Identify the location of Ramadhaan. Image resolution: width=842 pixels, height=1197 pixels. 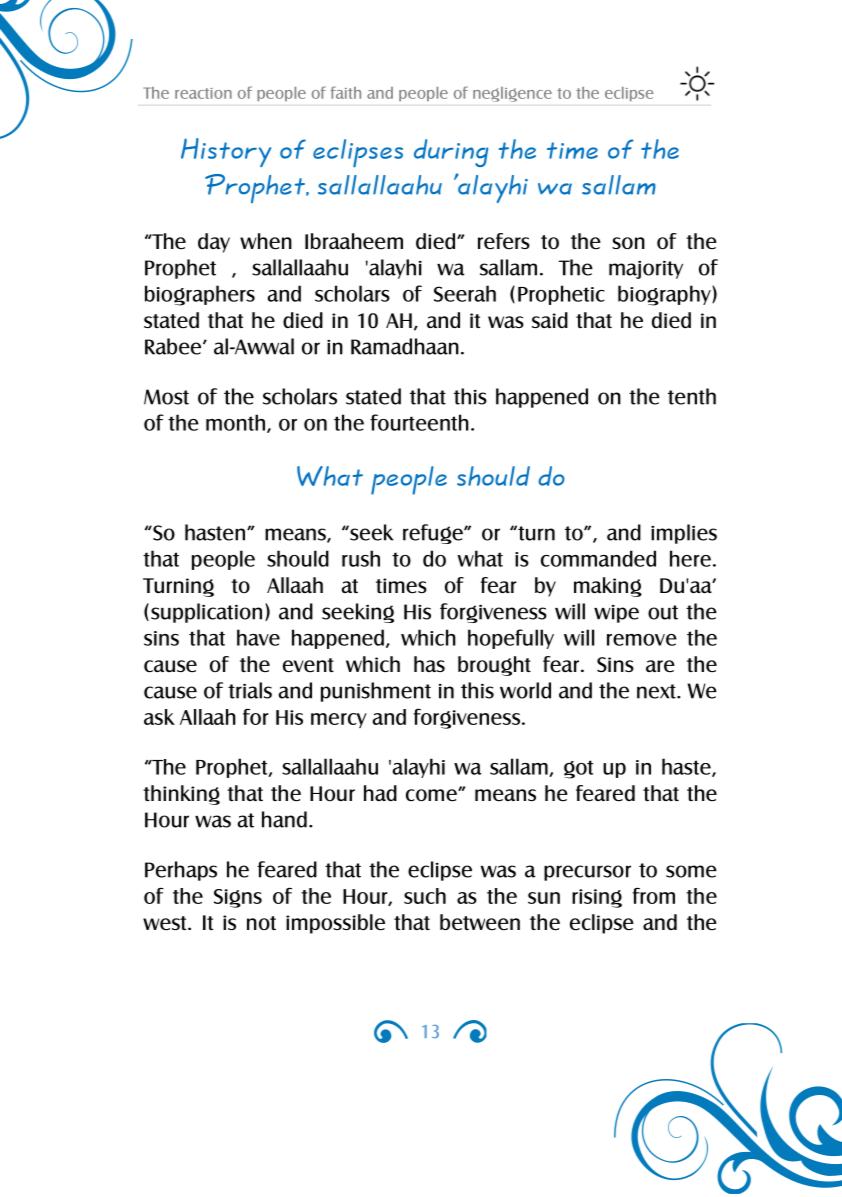
(405, 346).
